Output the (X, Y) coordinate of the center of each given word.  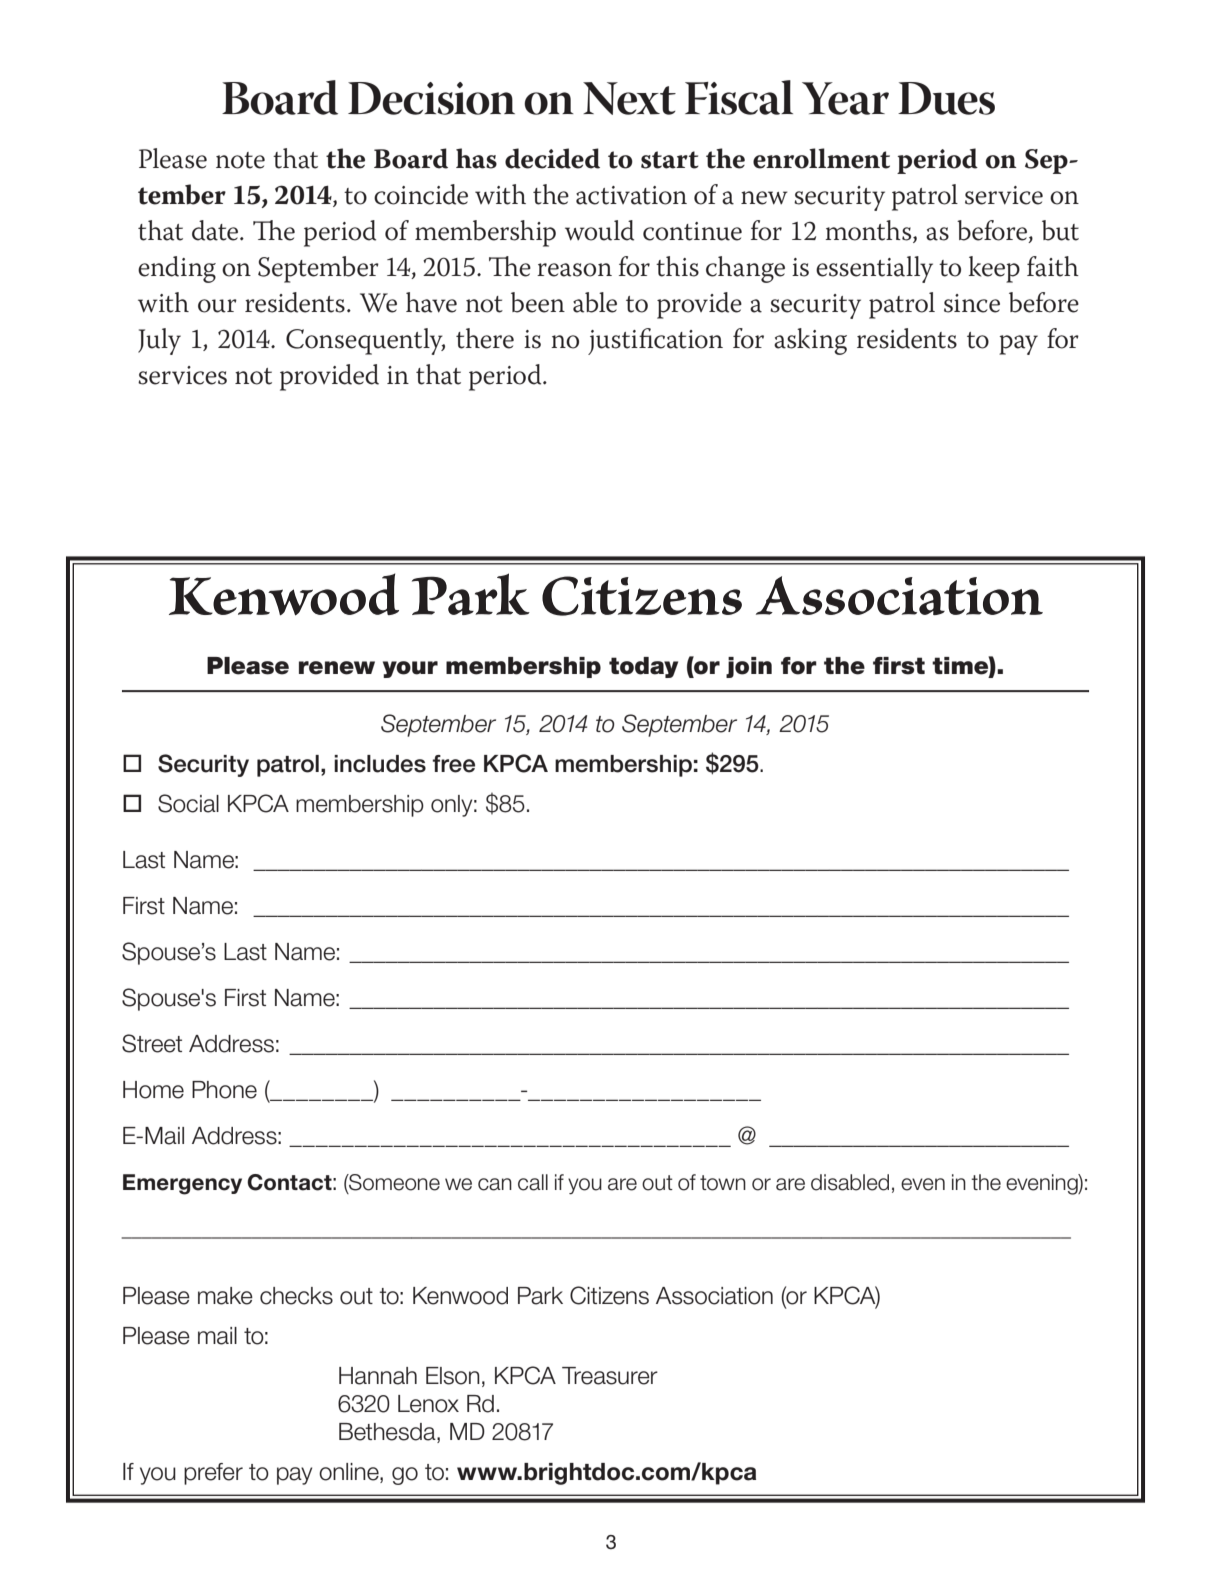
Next (629, 98)
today (643, 667)
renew (337, 668)
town (723, 1183)
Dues (946, 98)
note (240, 160)
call (533, 1182)
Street (152, 1043)
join (749, 667)
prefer (213, 1474)
